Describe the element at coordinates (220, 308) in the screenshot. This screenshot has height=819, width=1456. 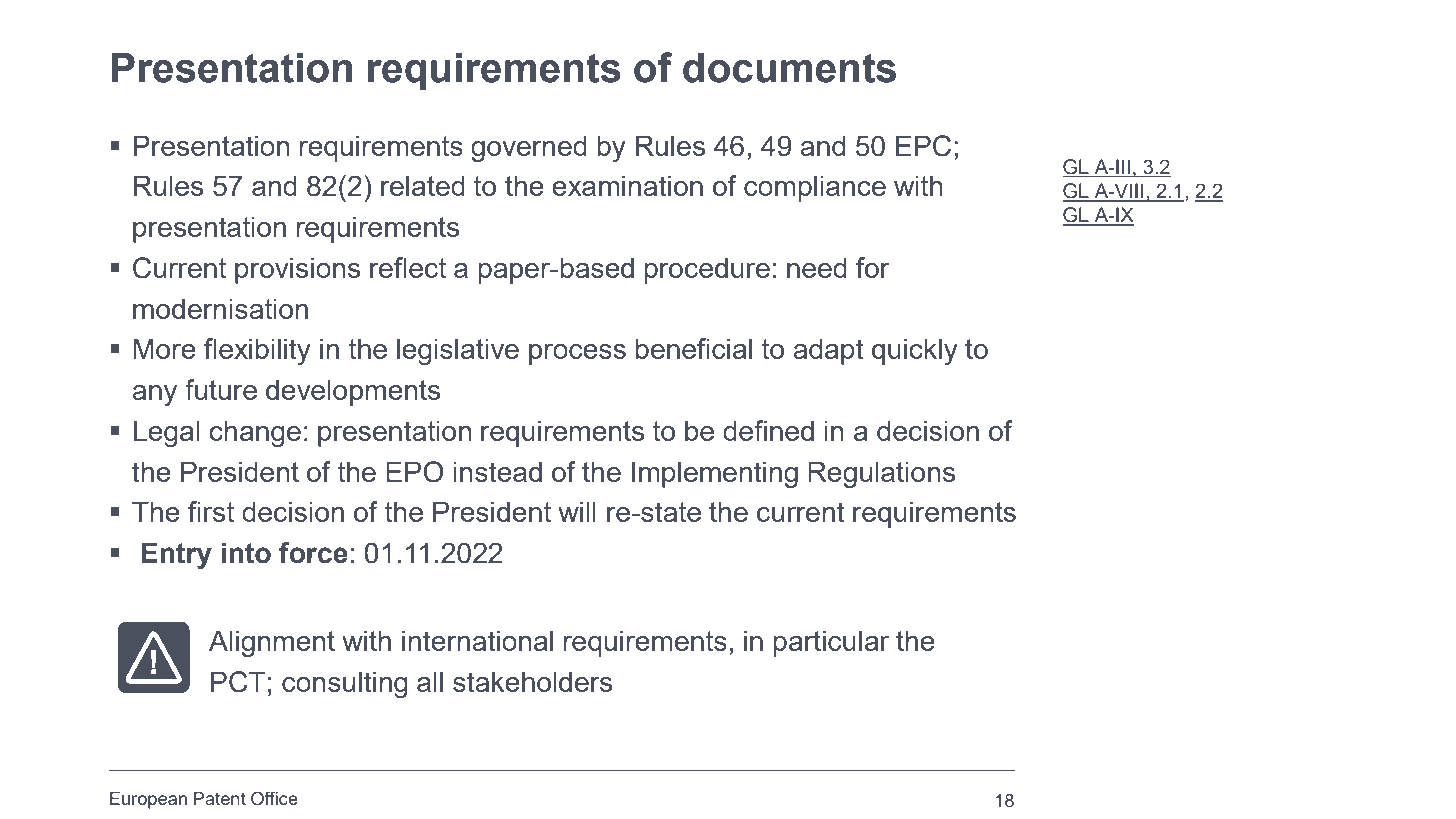
I see `modernisation` at that location.
